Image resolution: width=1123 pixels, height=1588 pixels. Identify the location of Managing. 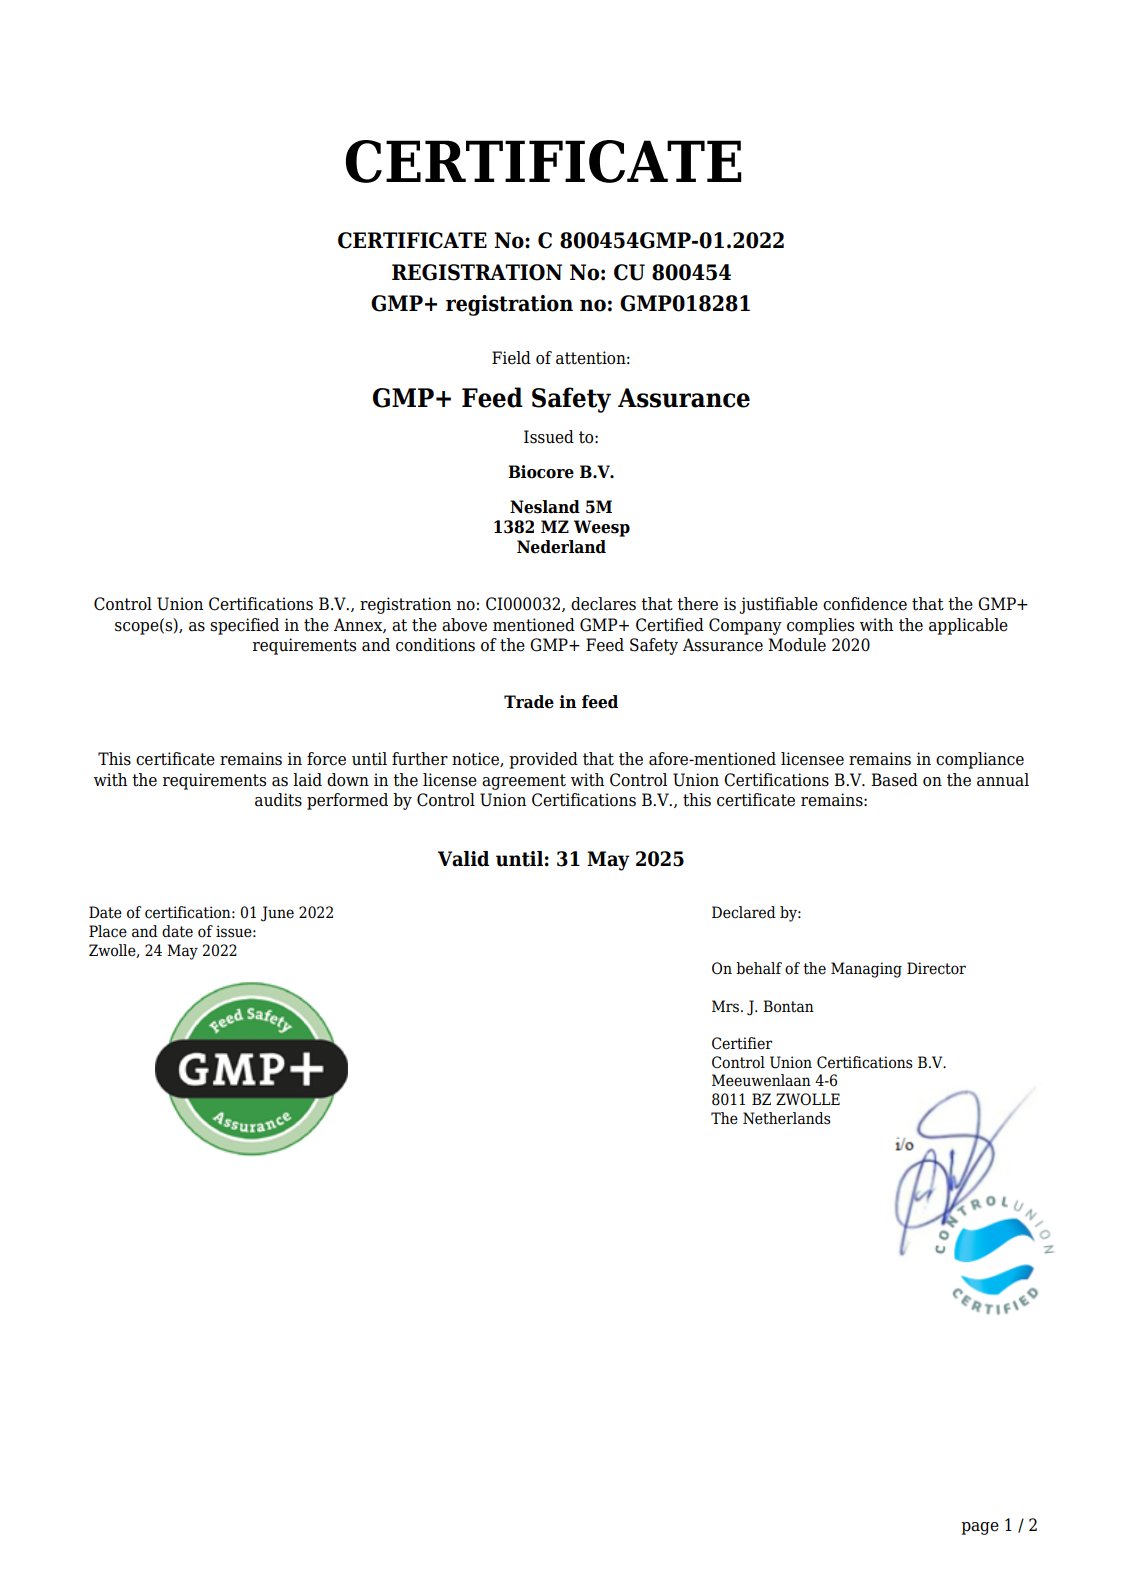
(866, 970).
